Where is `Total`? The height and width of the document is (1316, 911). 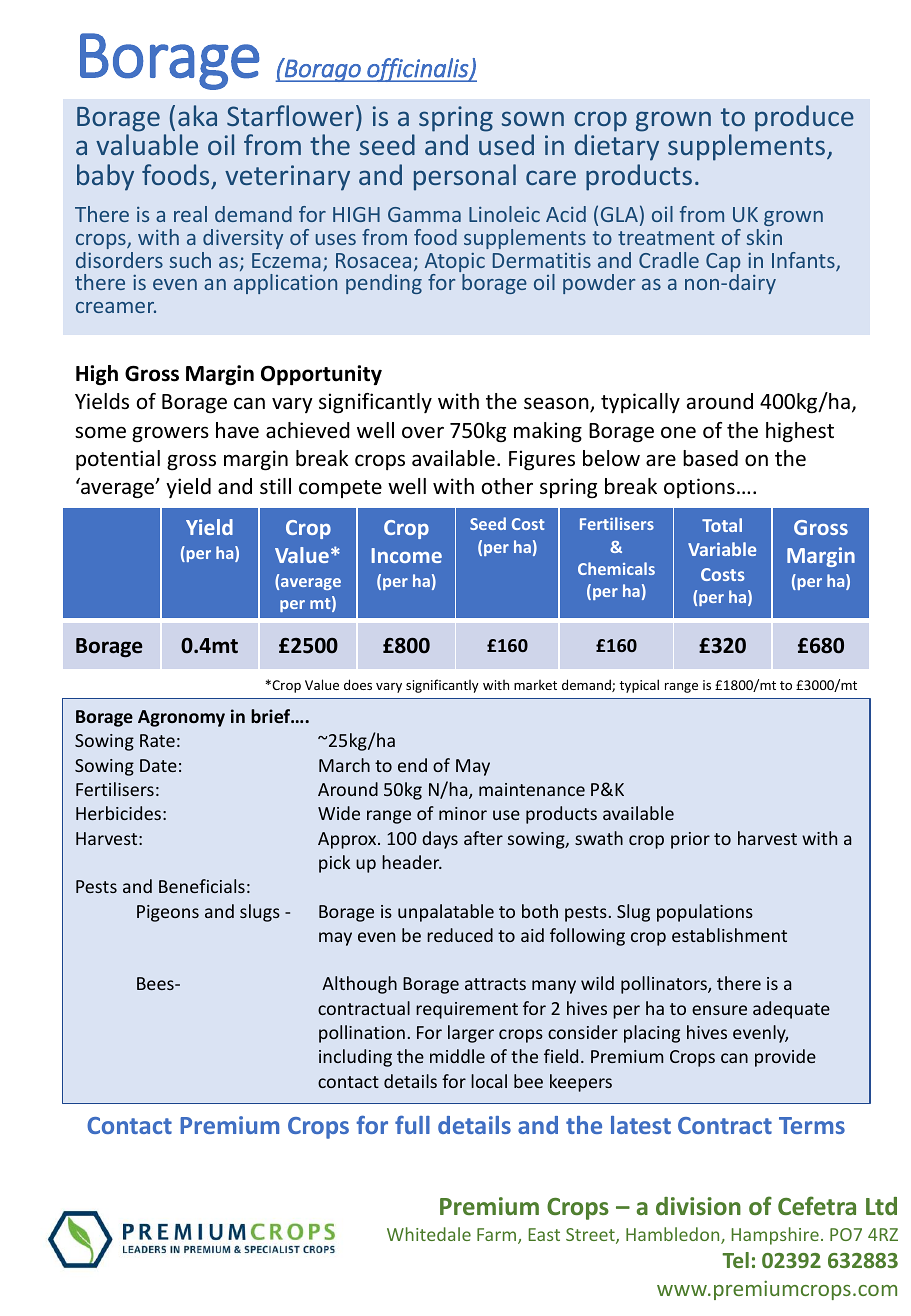 Total is located at coordinates (722, 525).
